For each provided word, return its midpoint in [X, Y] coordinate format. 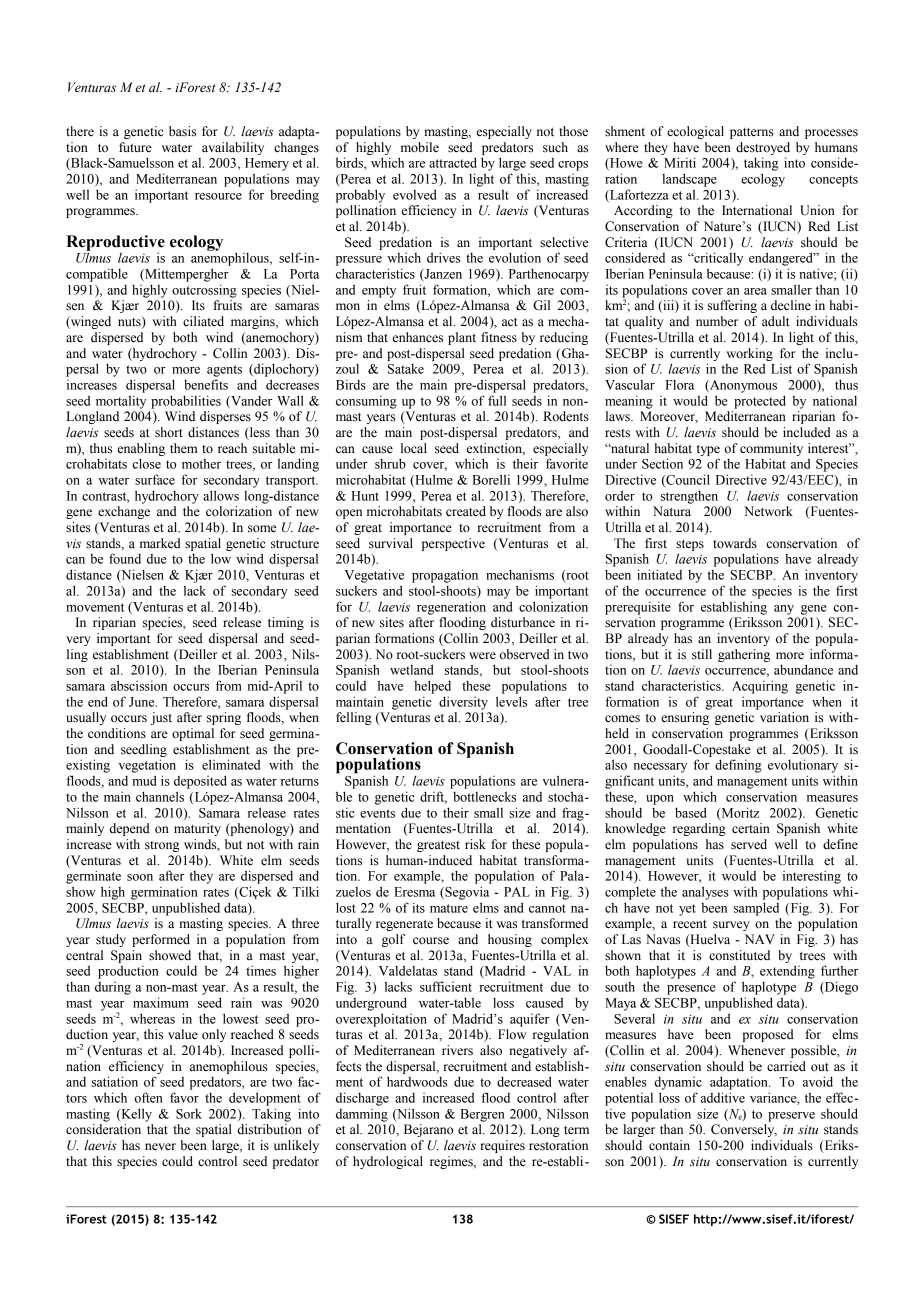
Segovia [466, 893]
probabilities [186, 402]
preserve [791, 1117]
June [143, 702]
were [482, 655]
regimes [452, 1162]
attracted [453, 162]
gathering [744, 655]
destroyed [763, 148]
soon [140, 877]
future [135, 147]
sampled [756, 909]
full [497, 400]
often [148, 1097]
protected [760, 402]
